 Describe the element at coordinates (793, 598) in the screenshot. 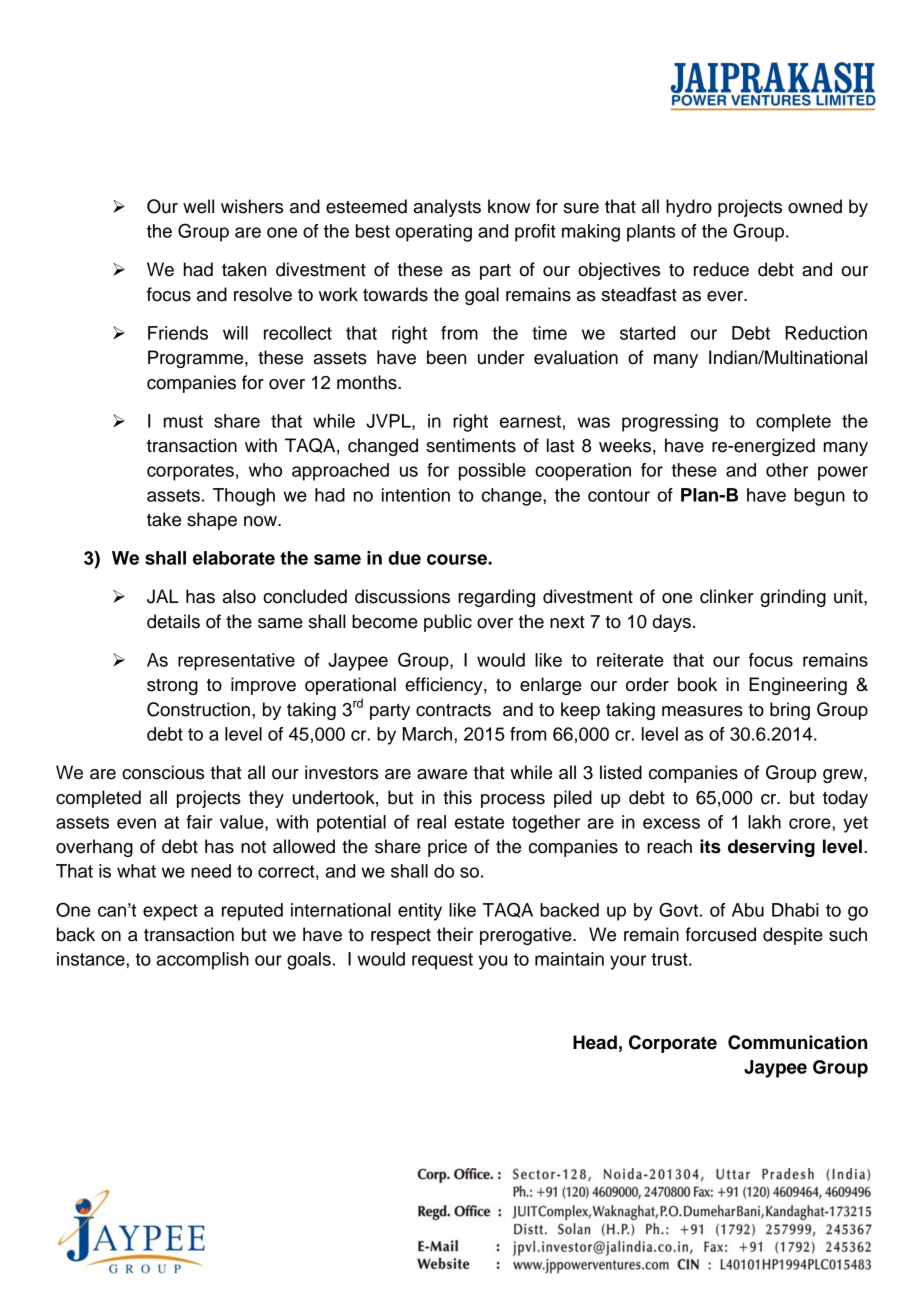

I see `grinding` at that location.
